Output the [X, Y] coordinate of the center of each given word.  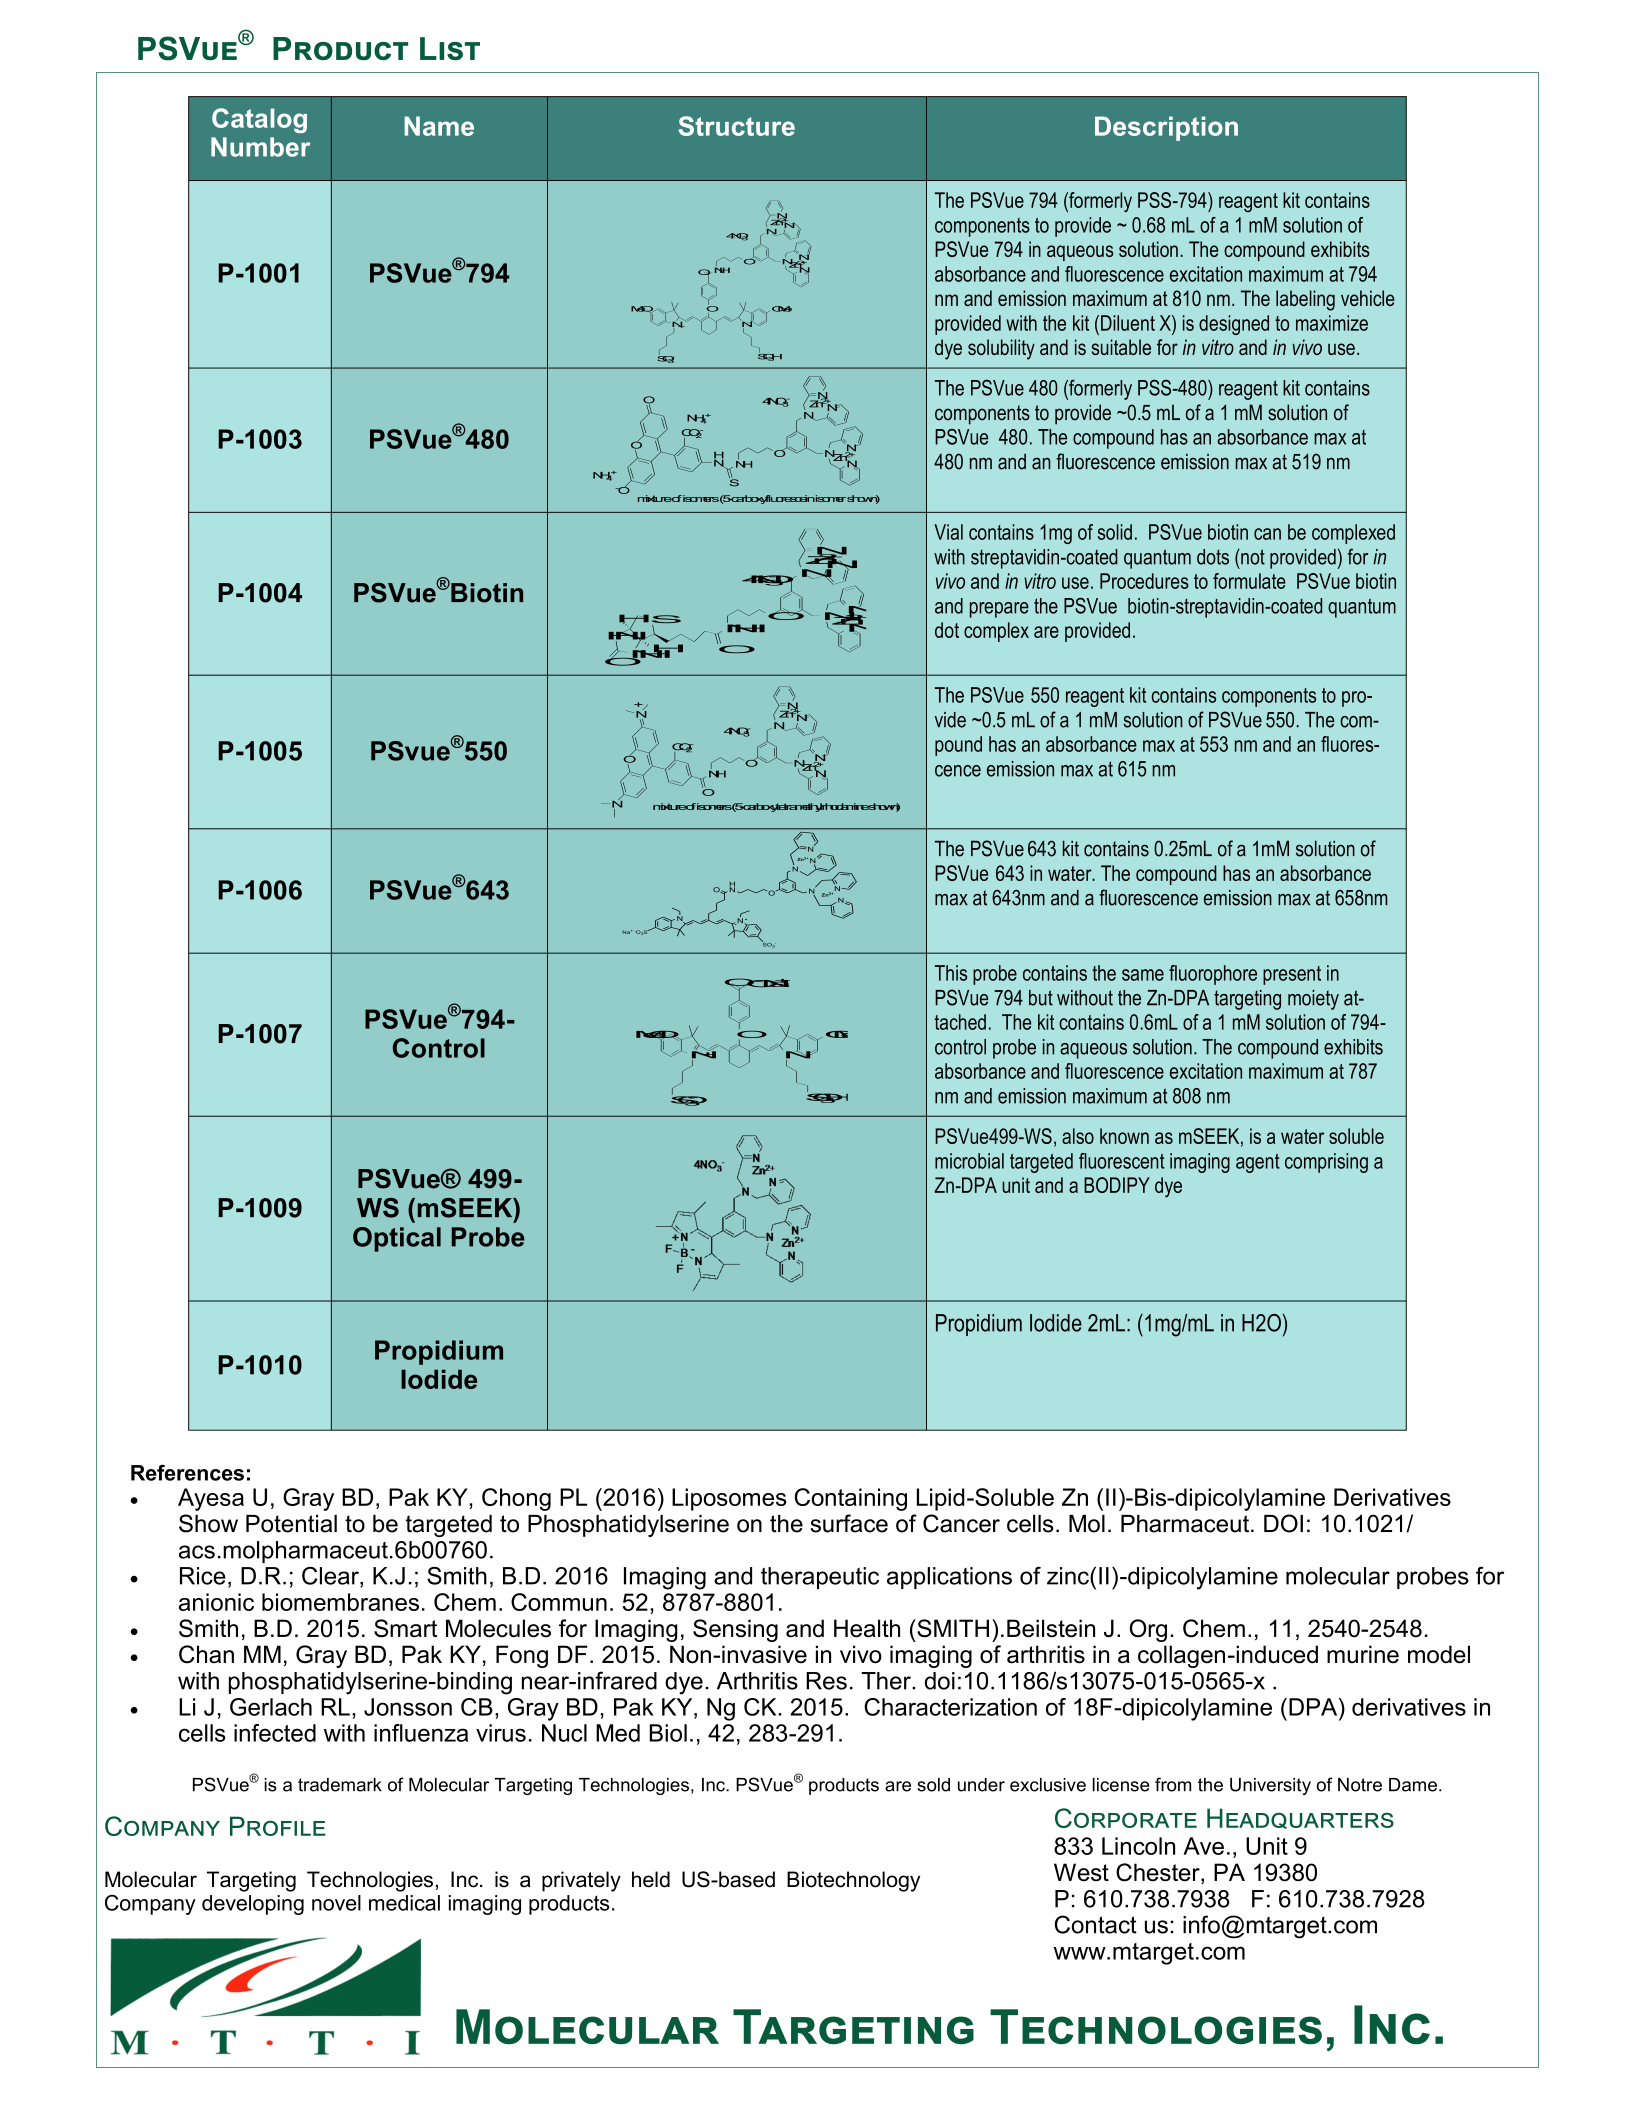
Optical [397, 1239]
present [1292, 975]
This [951, 973]
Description [1166, 128]
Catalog [259, 120]
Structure [737, 126]
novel [336, 1903]
